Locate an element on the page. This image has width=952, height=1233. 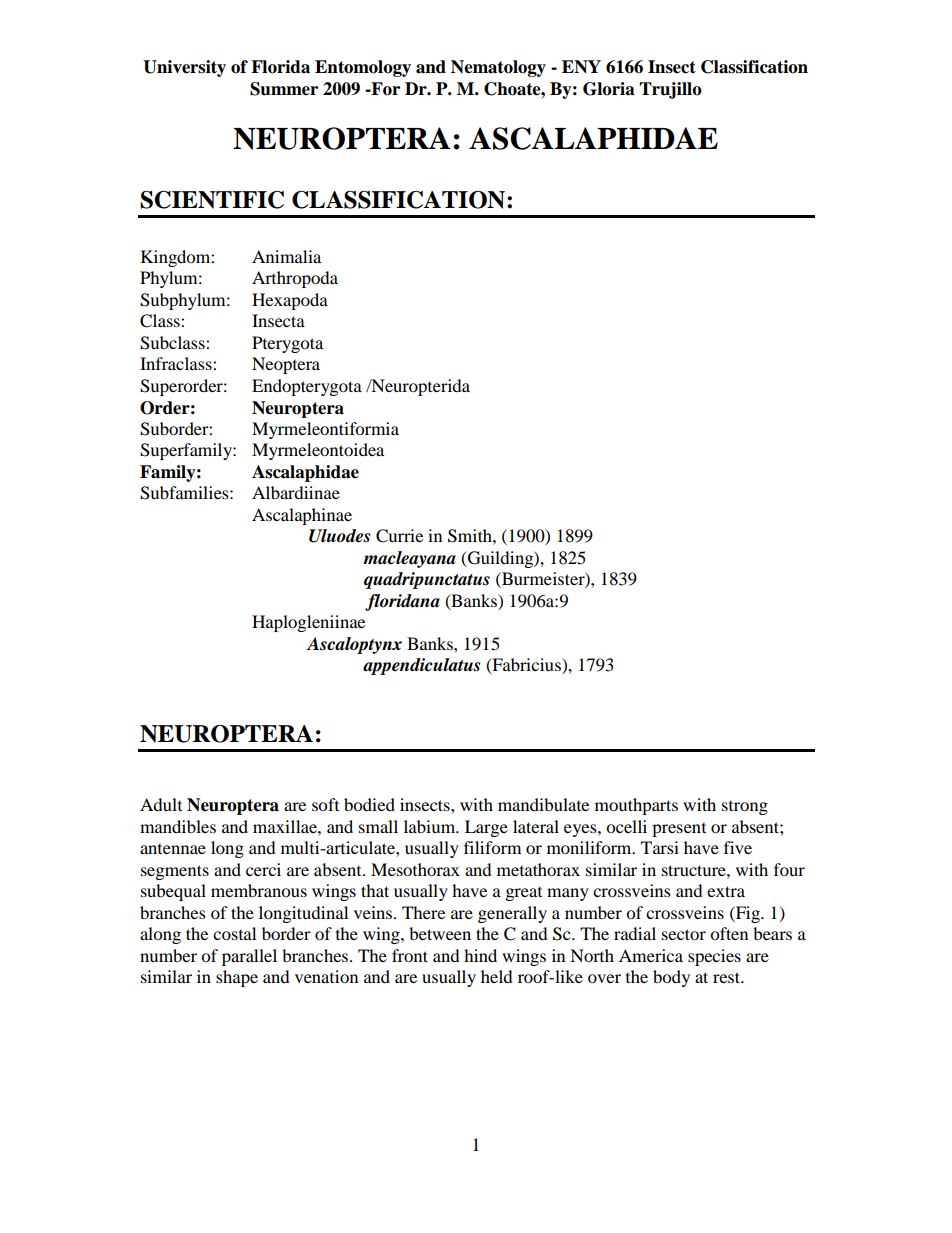
Gloria is located at coordinates (609, 89).
